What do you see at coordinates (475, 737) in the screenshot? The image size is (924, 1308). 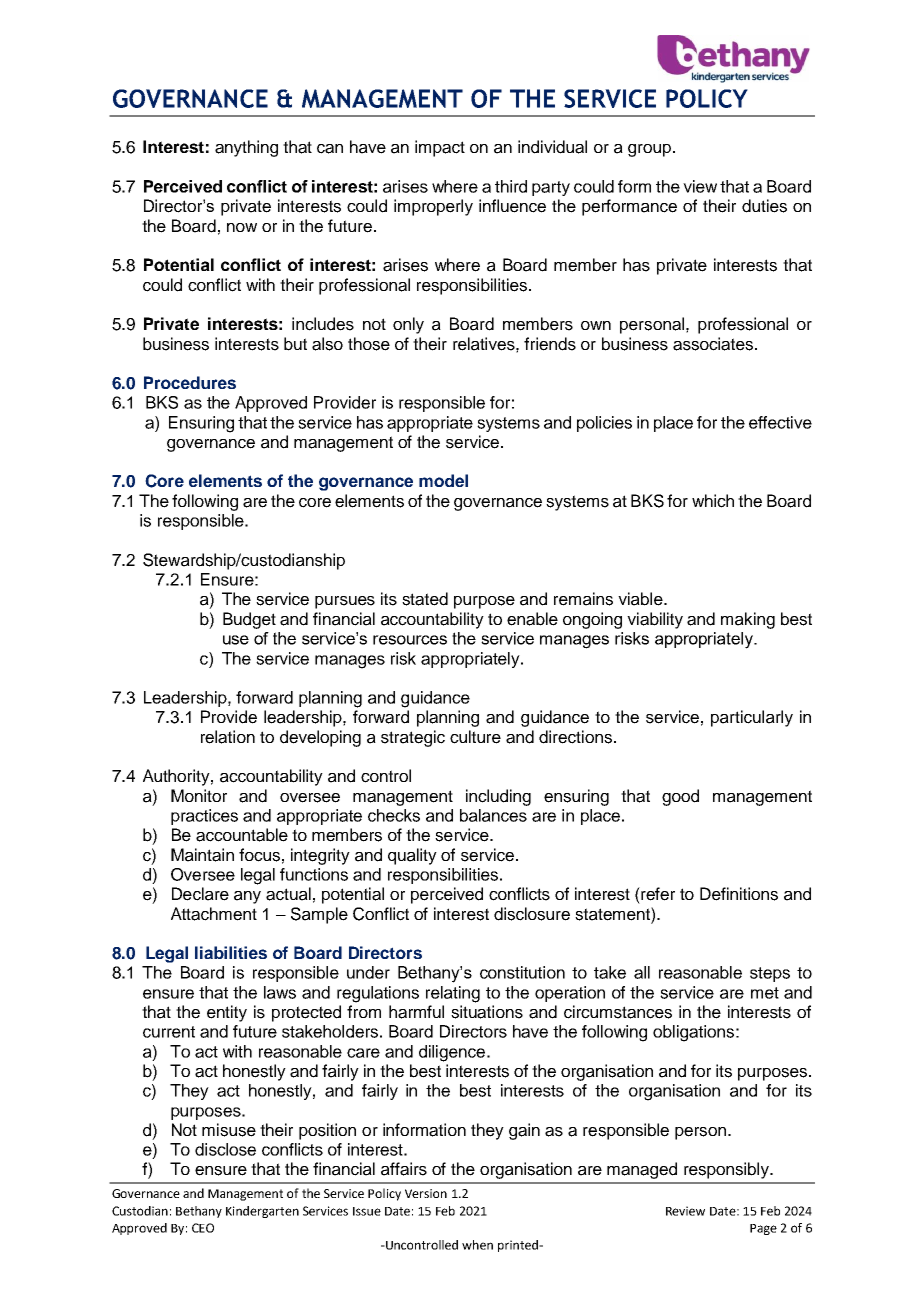 I see `culture` at bounding box center [475, 737].
